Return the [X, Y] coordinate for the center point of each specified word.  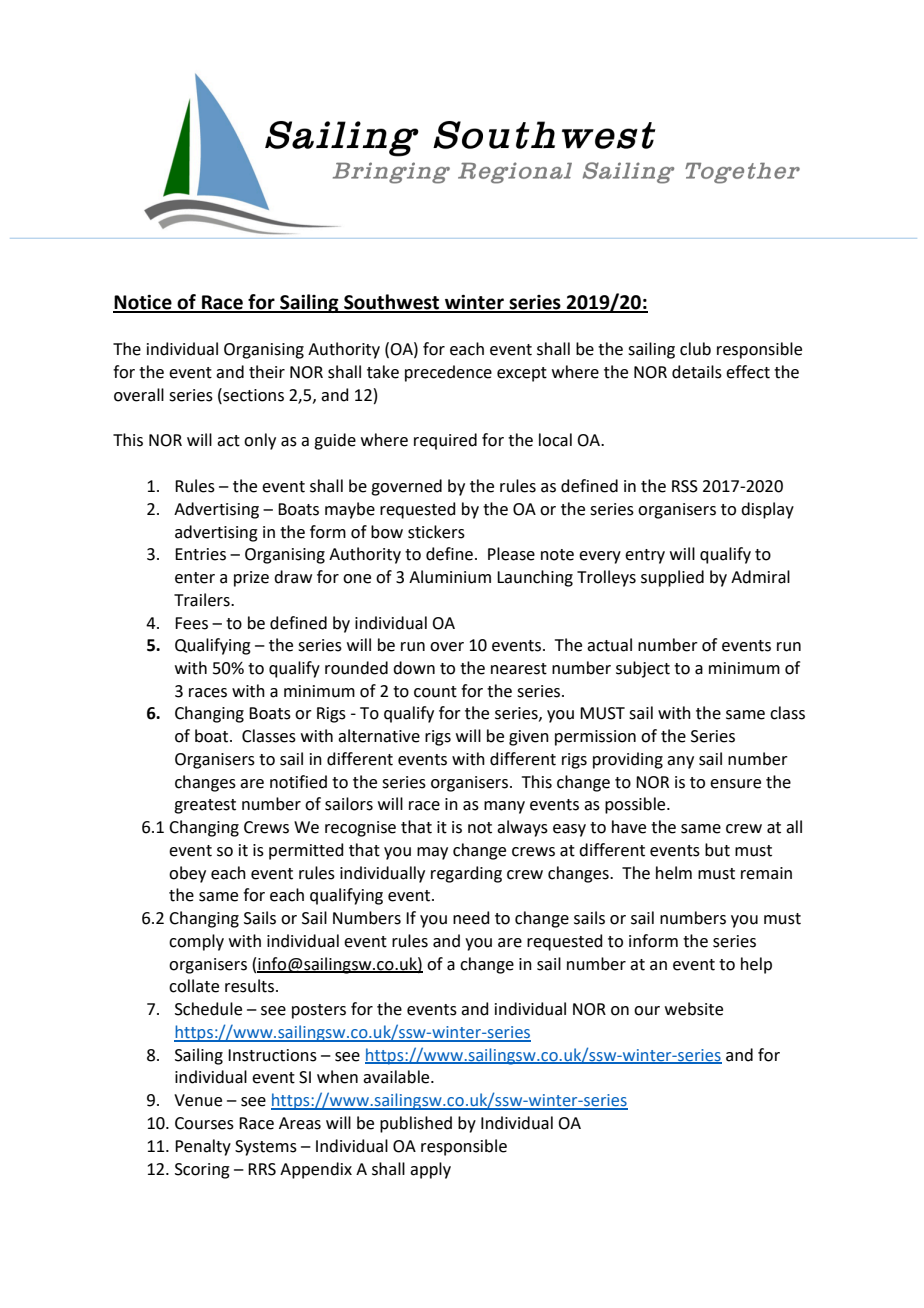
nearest [519, 669]
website [694, 1009]
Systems [266, 1148]
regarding [466, 874]
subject [643, 669]
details [697, 372]
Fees [191, 623]
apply [430, 1170]
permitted [306, 851]
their [267, 372]
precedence [448, 373]
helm [674, 873]
